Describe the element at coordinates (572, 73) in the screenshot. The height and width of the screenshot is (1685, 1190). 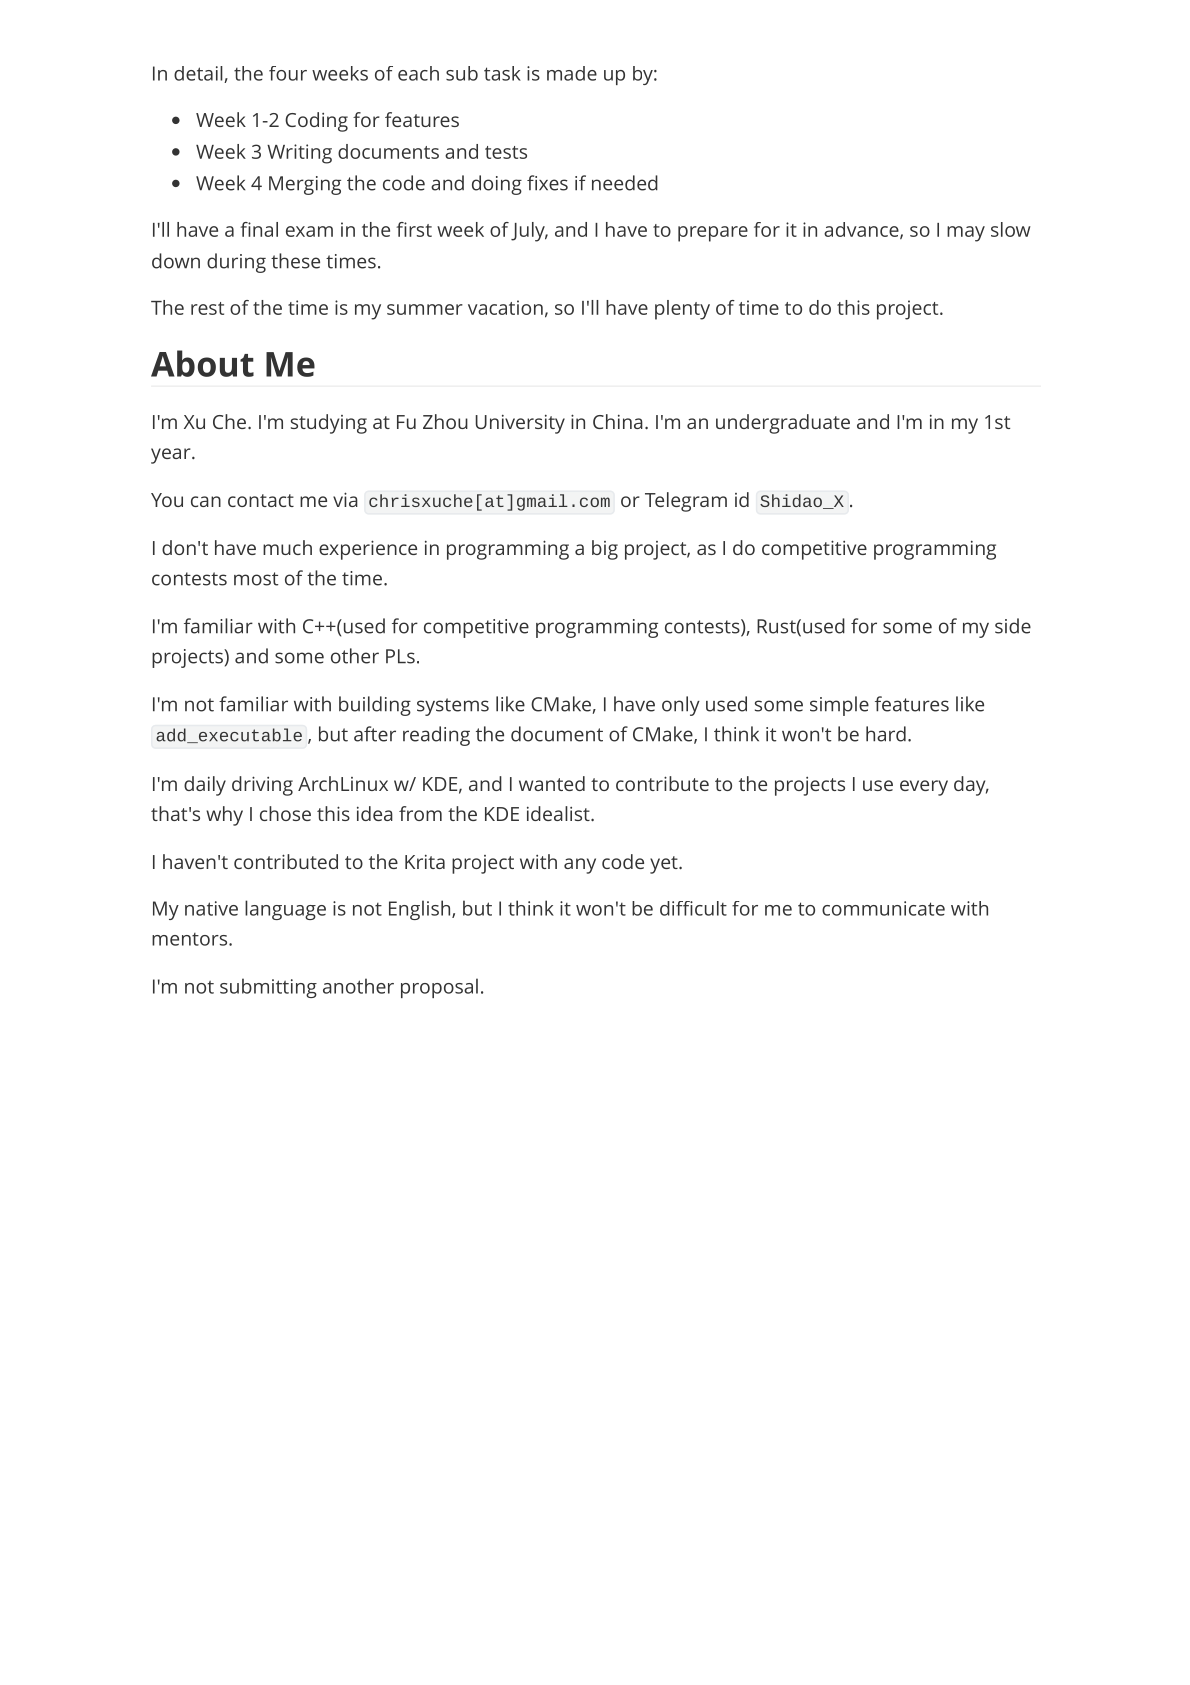
I see `made` at that location.
